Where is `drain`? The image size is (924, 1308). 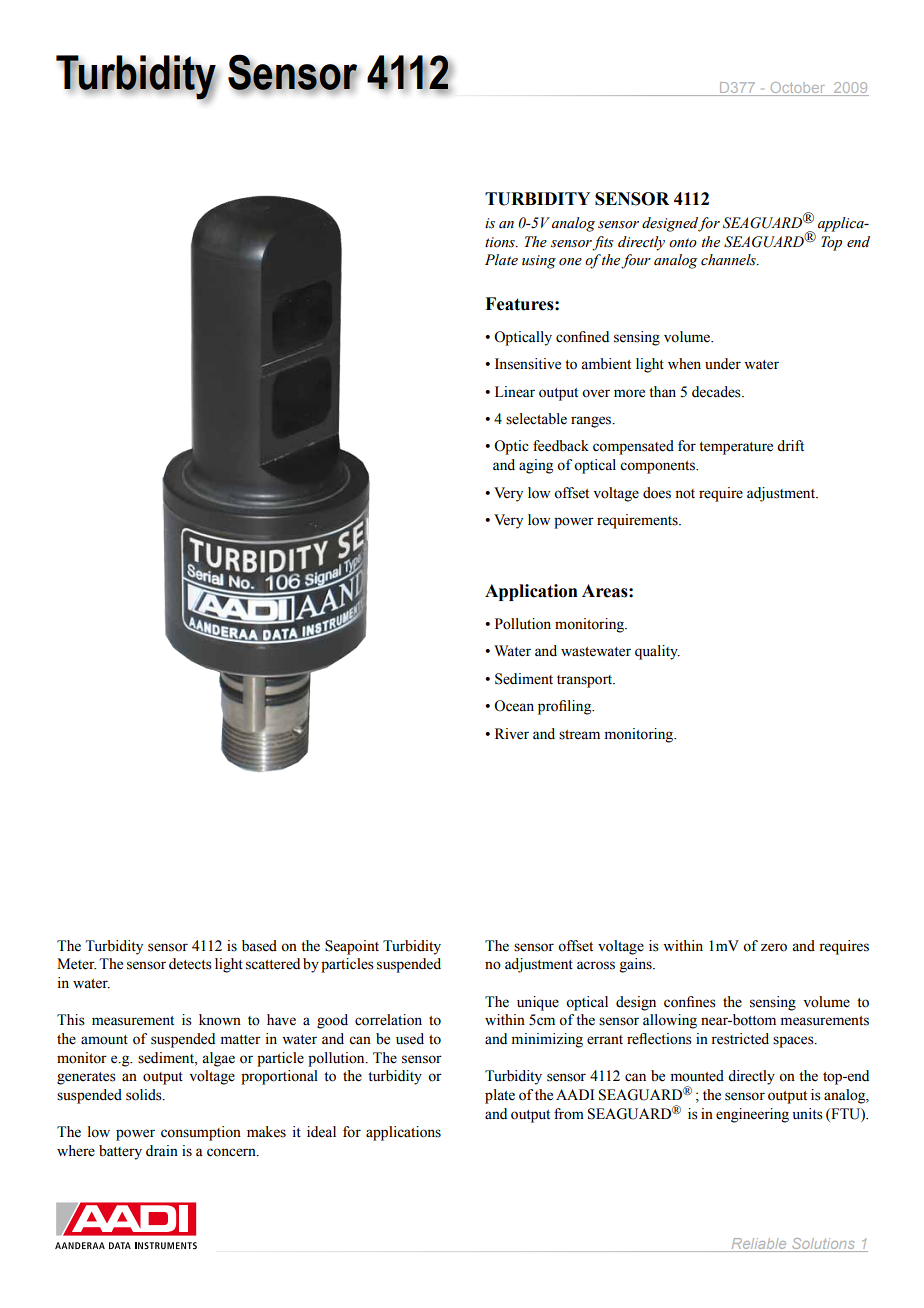
drain is located at coordinates (162, 1150).
